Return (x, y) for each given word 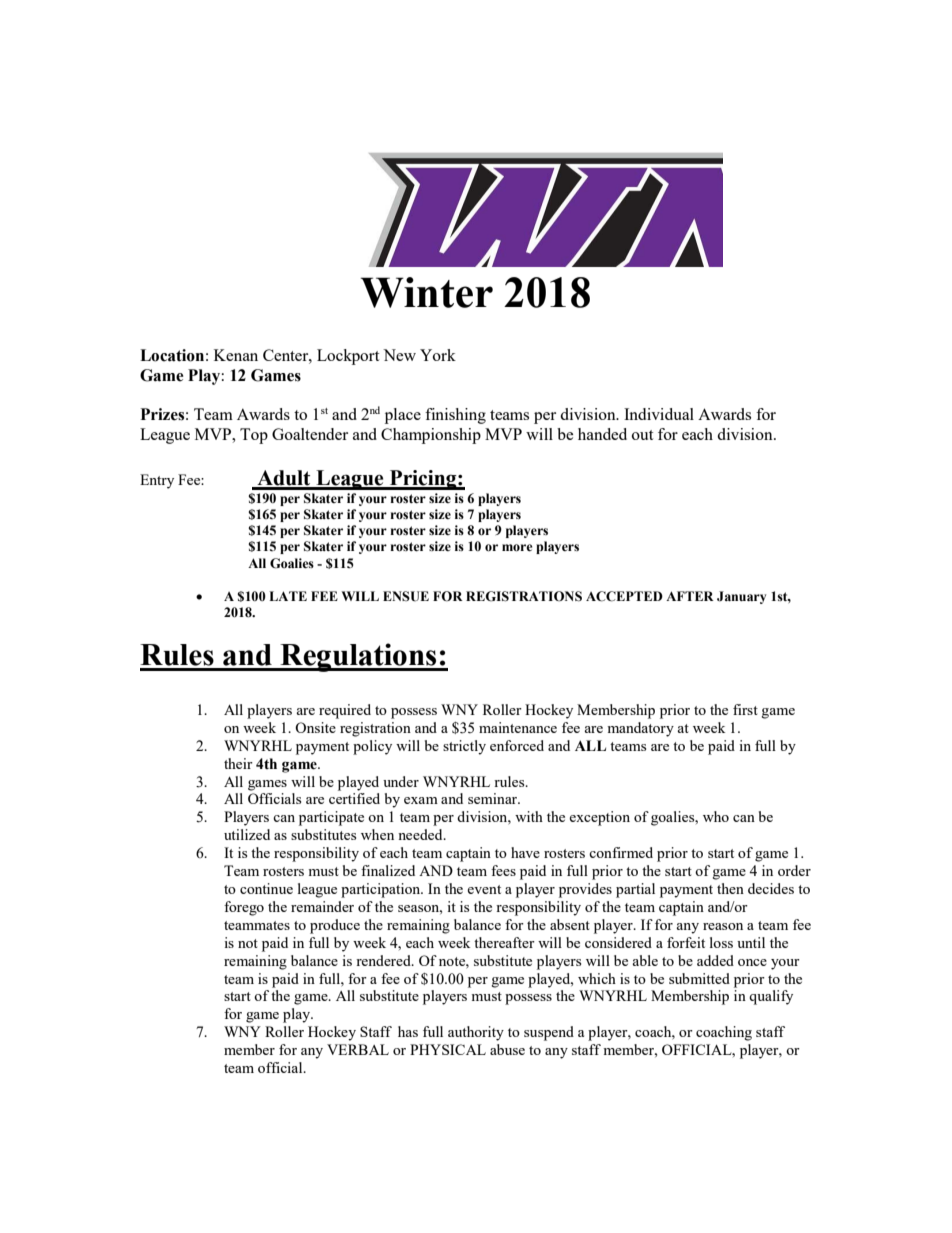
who (716, 816)
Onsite (315, 727)
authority (476, 1033)
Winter (426, 292)
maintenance (518, 727)
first (745, 709)
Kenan (236, 355)
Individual (659, 414)
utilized (247, 834)
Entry (157, 481)
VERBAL (358, 1049)
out (642, 435)
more (517, 548)
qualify (771, 997)
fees (503, 870)
